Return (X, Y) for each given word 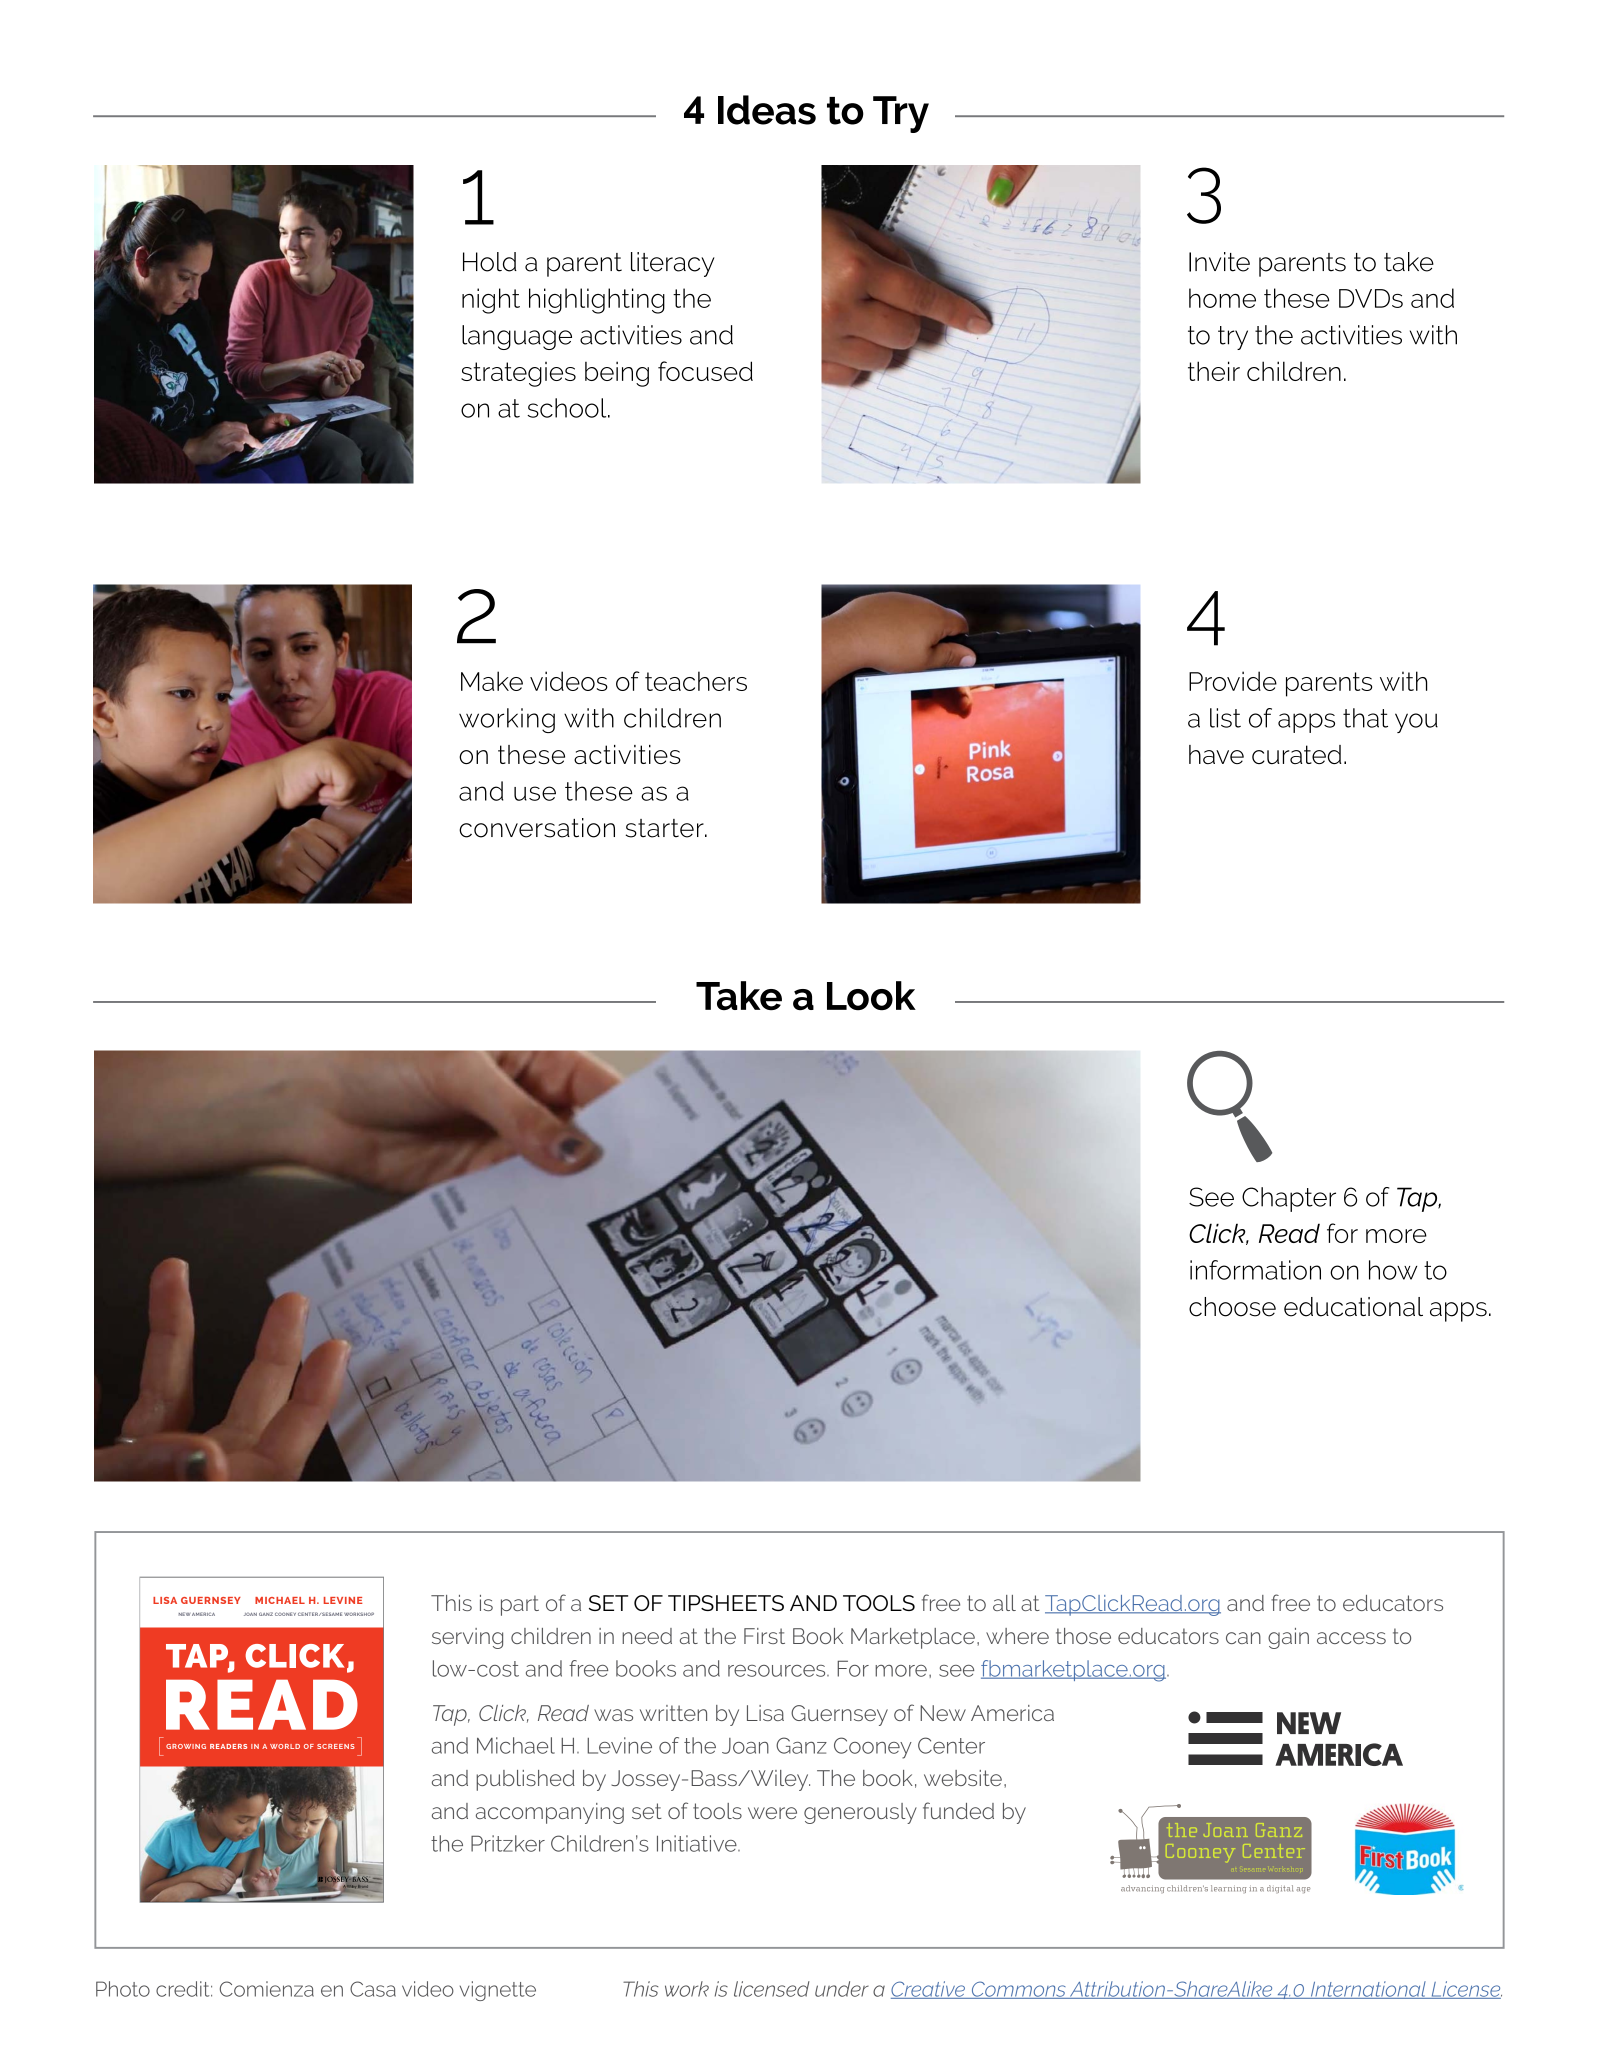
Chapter (1289, 1199)
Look (871, 996)
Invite (1219, 262)
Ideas (767, 110)
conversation (537, 828)
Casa (373, 1989)
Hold (490, 262)
